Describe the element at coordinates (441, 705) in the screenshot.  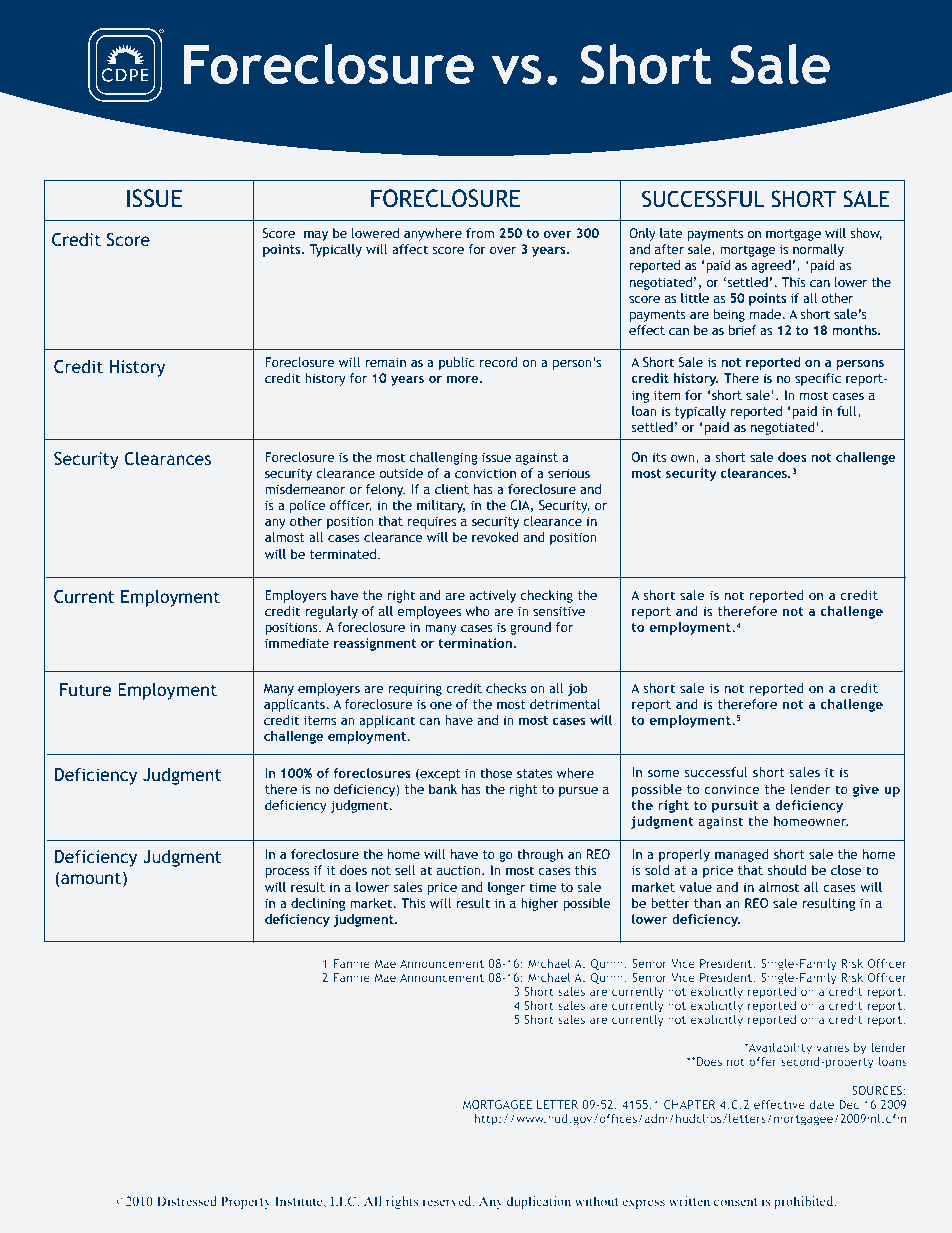
I see `one` at that location.
